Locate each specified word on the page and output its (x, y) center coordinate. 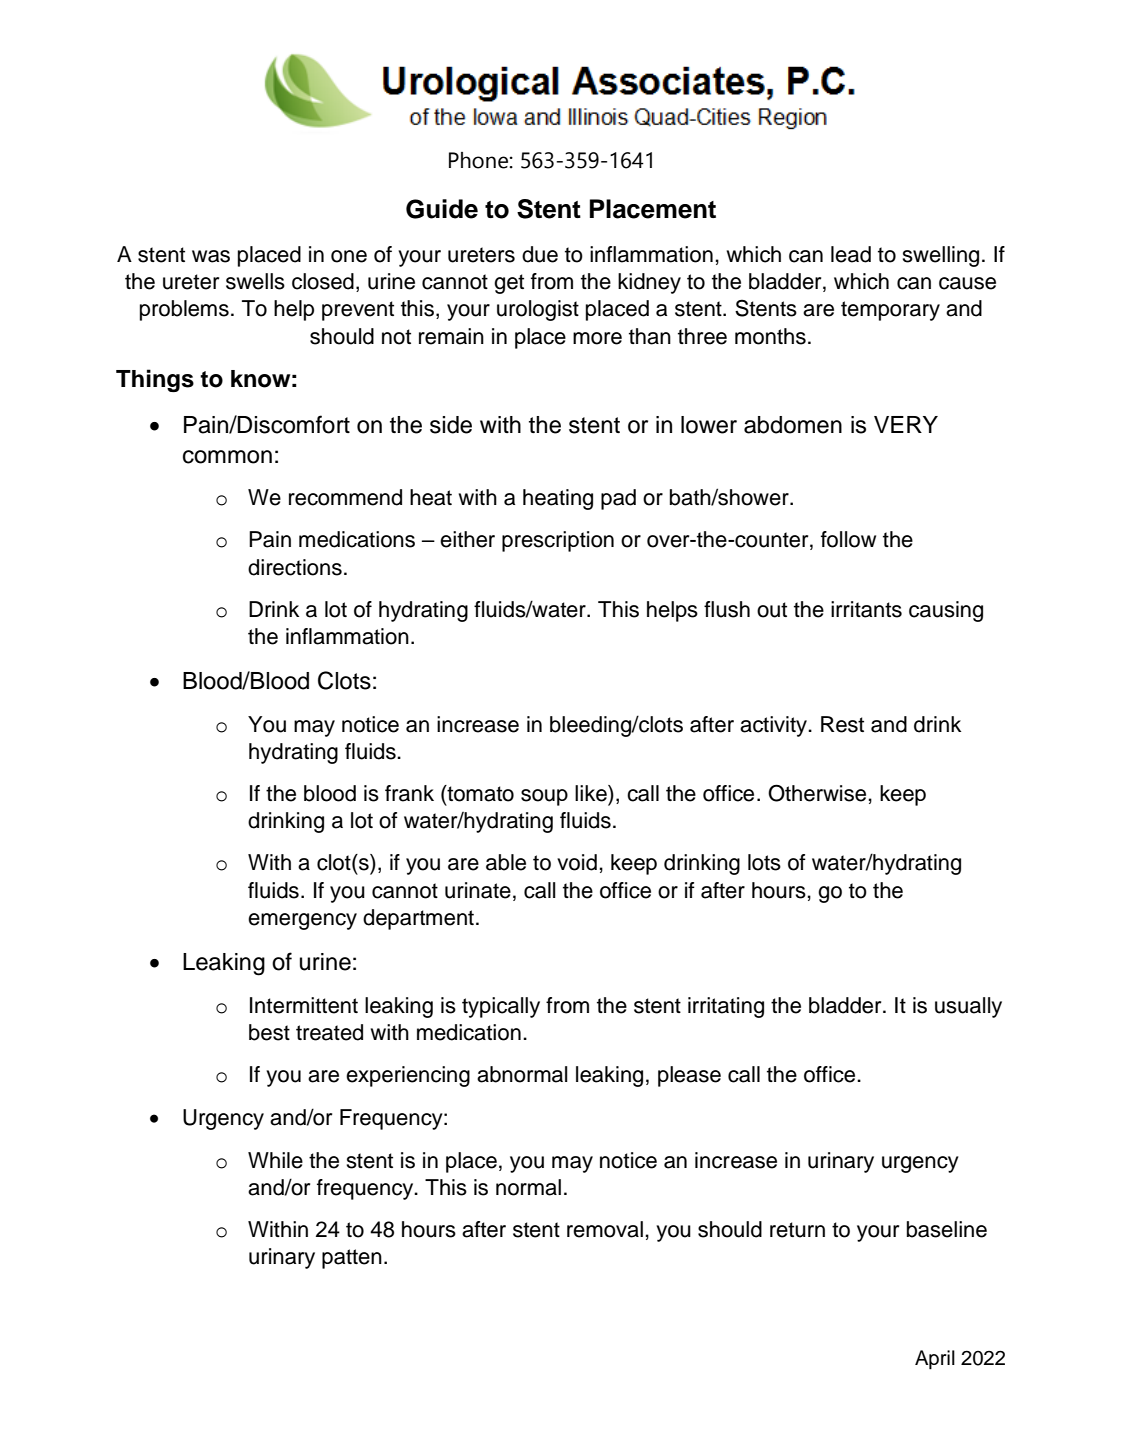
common (227, 457)
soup (544, 797)
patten (352, 1259)
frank (409, 793)
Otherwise (817, 793)
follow (848, 539)
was (211, 256)
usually (968, 1007)
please (689, 1076)
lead (851, 254)
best (269, 1032)
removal (605, 1229)
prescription (558, 541)
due (540, 254)
